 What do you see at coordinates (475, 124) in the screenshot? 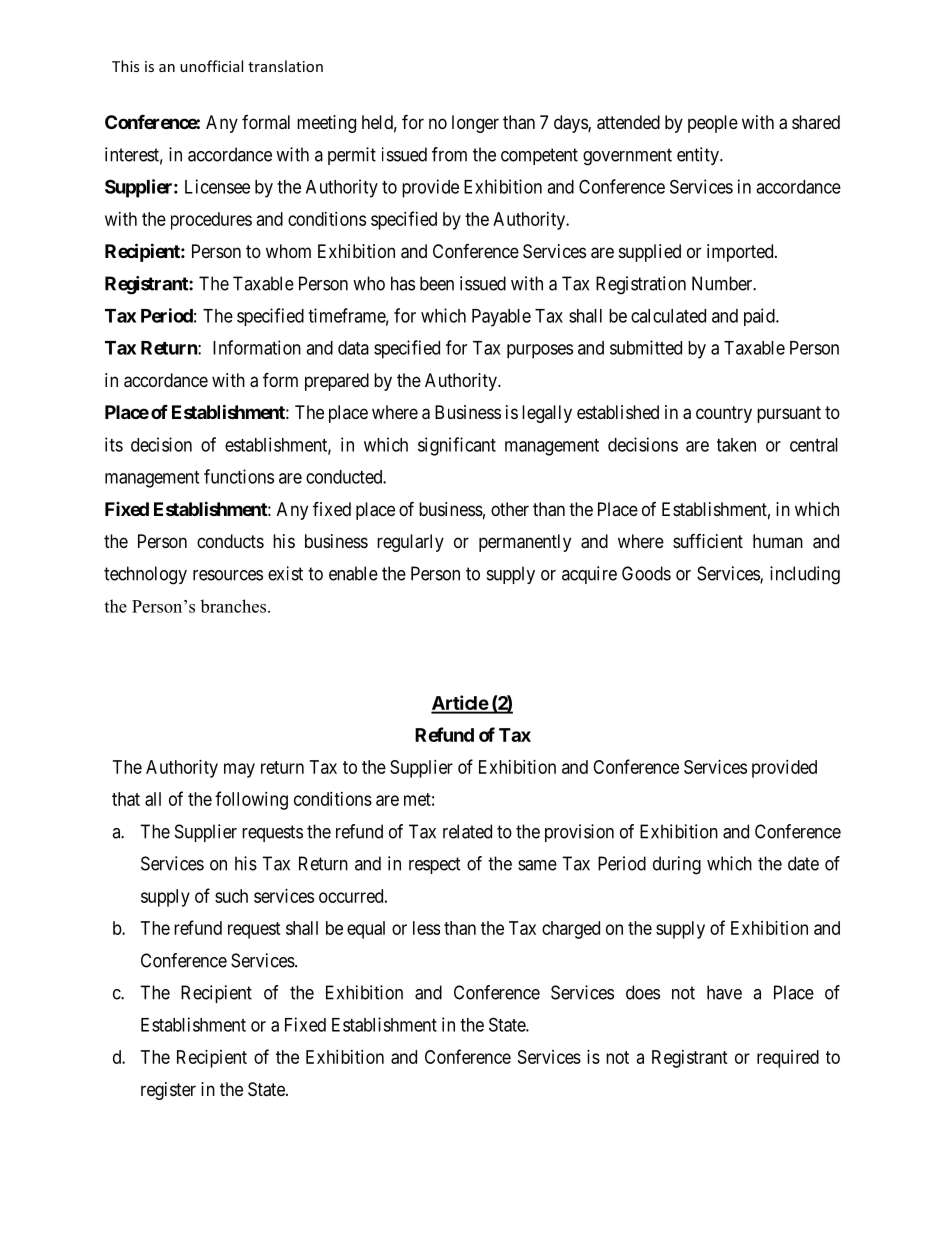
I see `longer` at bounding box center [475, 124].
